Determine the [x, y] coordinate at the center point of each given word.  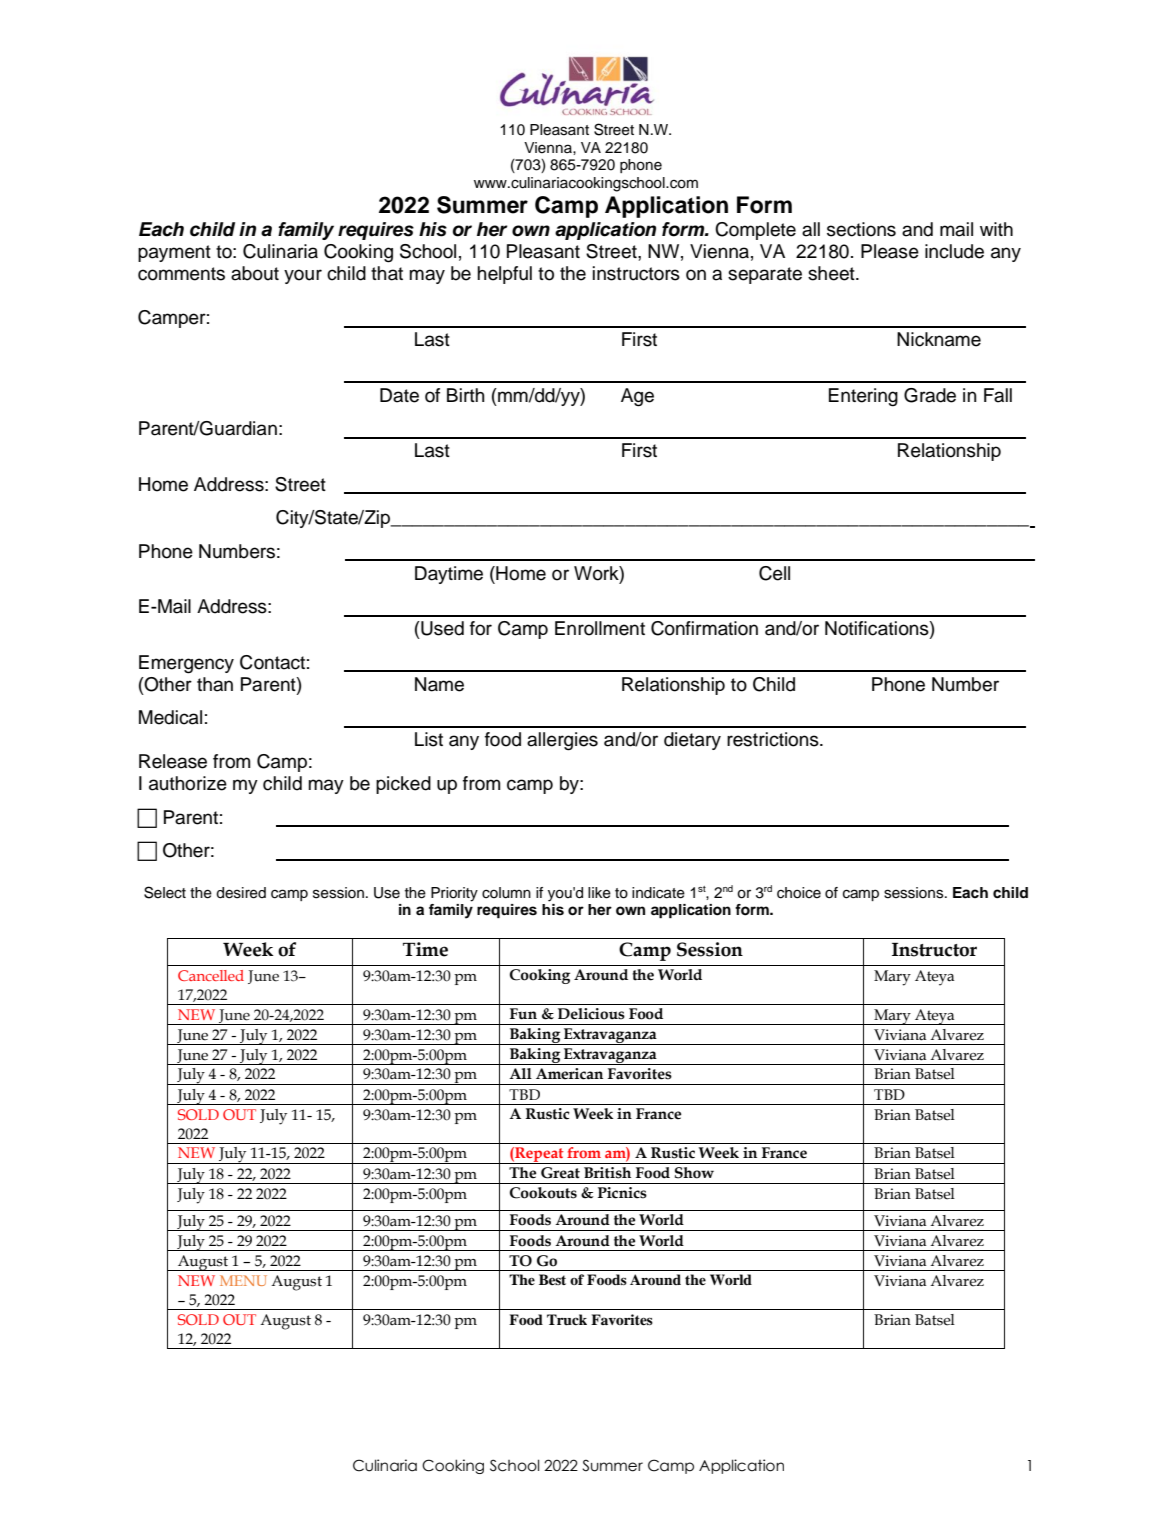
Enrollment [600, 628]
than [215, 684]
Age [637, 397]
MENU [243, 1280]
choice [799, 893]
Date [399, 395]
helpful [504, 275]
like [599, 893]
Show [694, 1173]
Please [890, 251]
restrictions [774, 739]
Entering [863, 397]
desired [241, 893]
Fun [523, 1014]
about [255, 273]
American [569, 1074]
